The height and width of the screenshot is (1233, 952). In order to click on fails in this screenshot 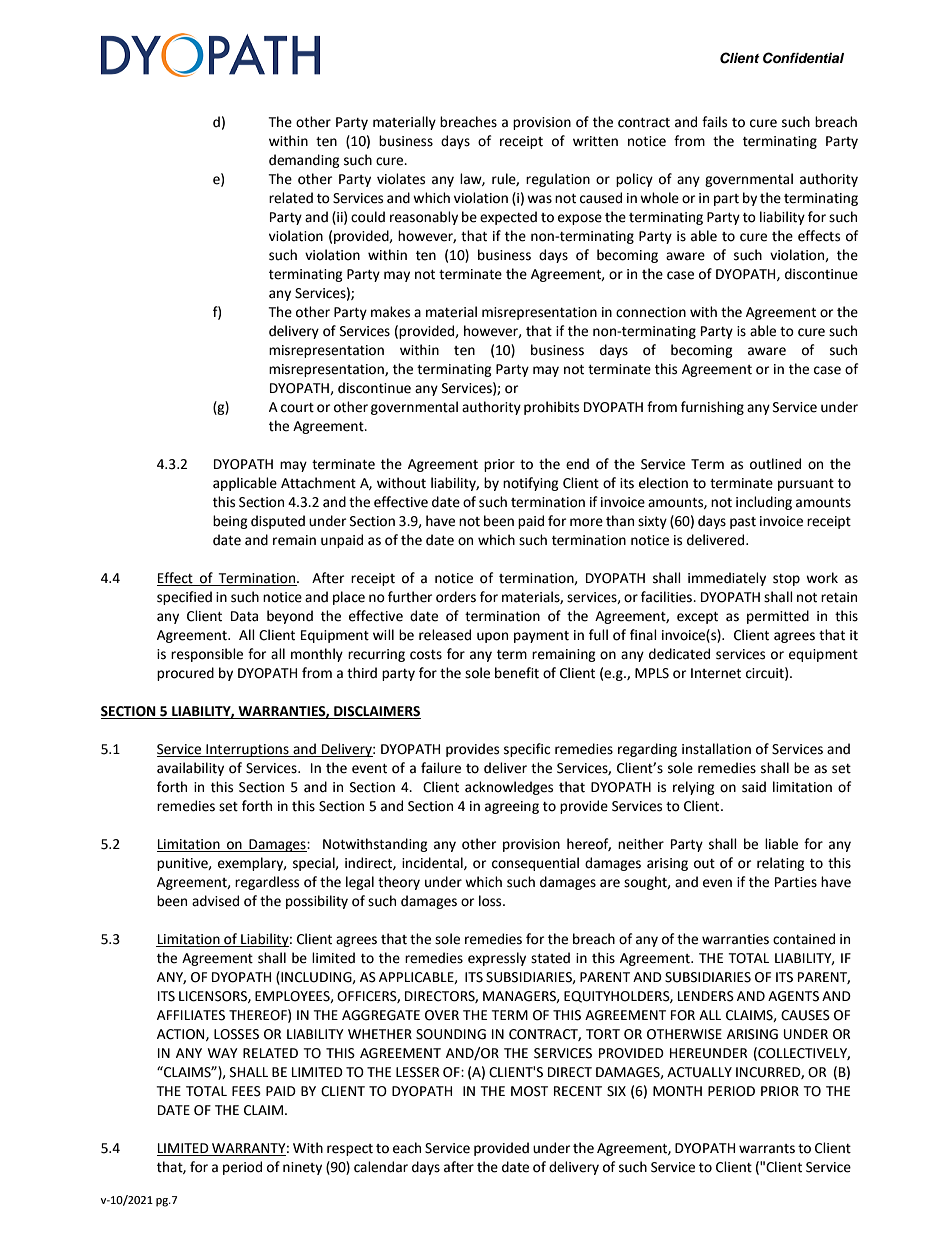, I will do `click(714, 122)`.
